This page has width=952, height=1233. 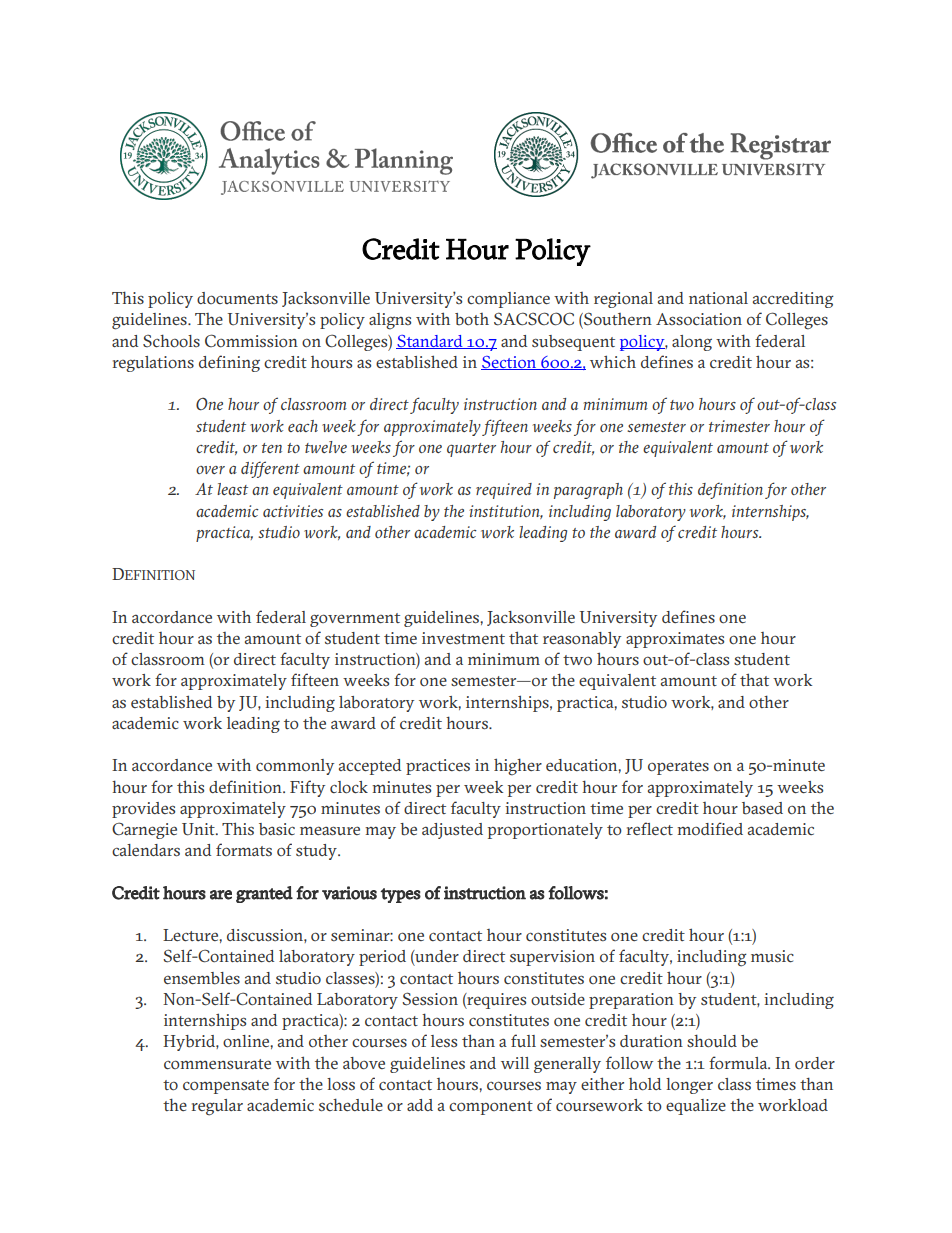 I want to click on approximates, so click(x=675, y=640).
